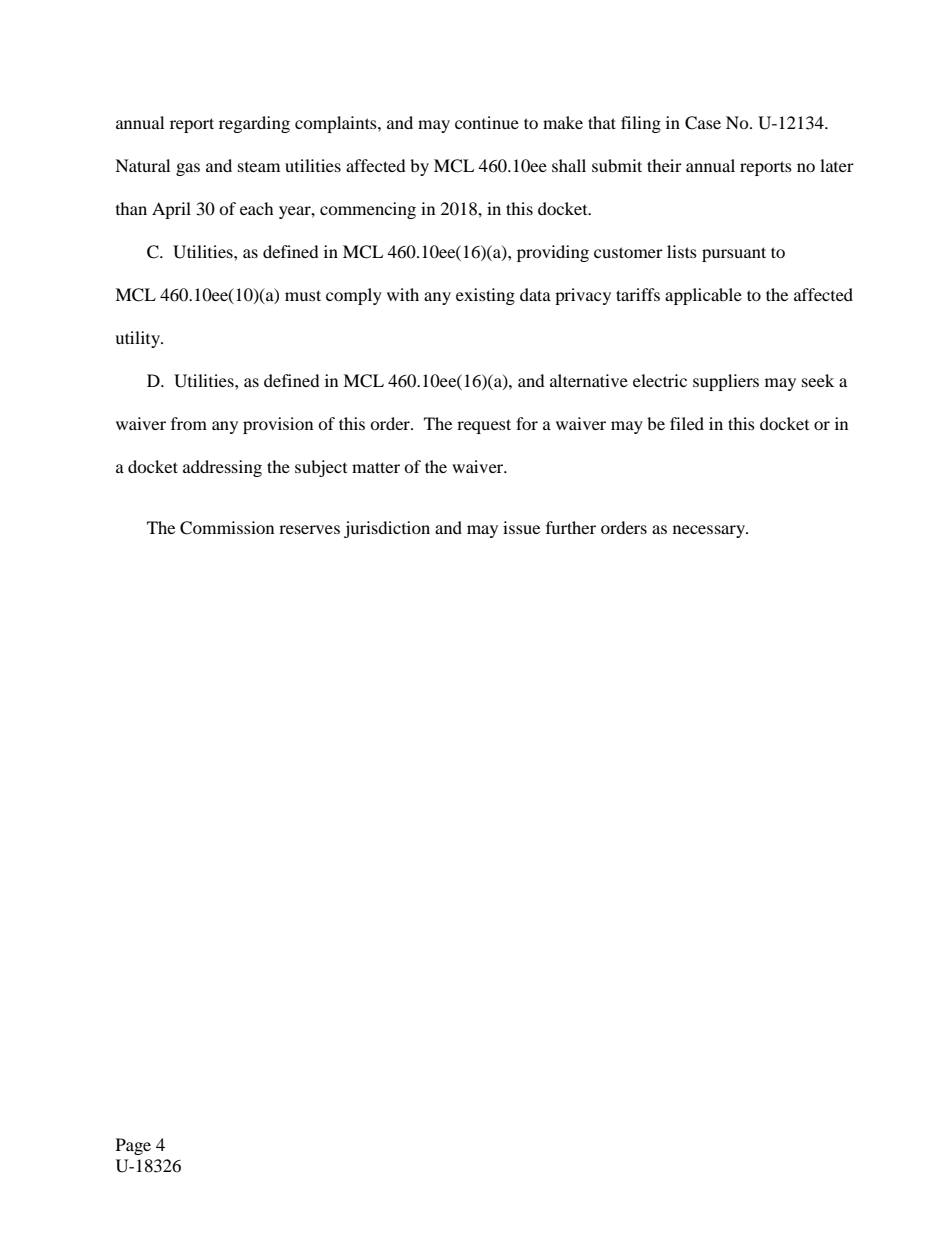 The width and height of the screenshot is (952, 1233). I want to click on Page, so click(133, 1146).
